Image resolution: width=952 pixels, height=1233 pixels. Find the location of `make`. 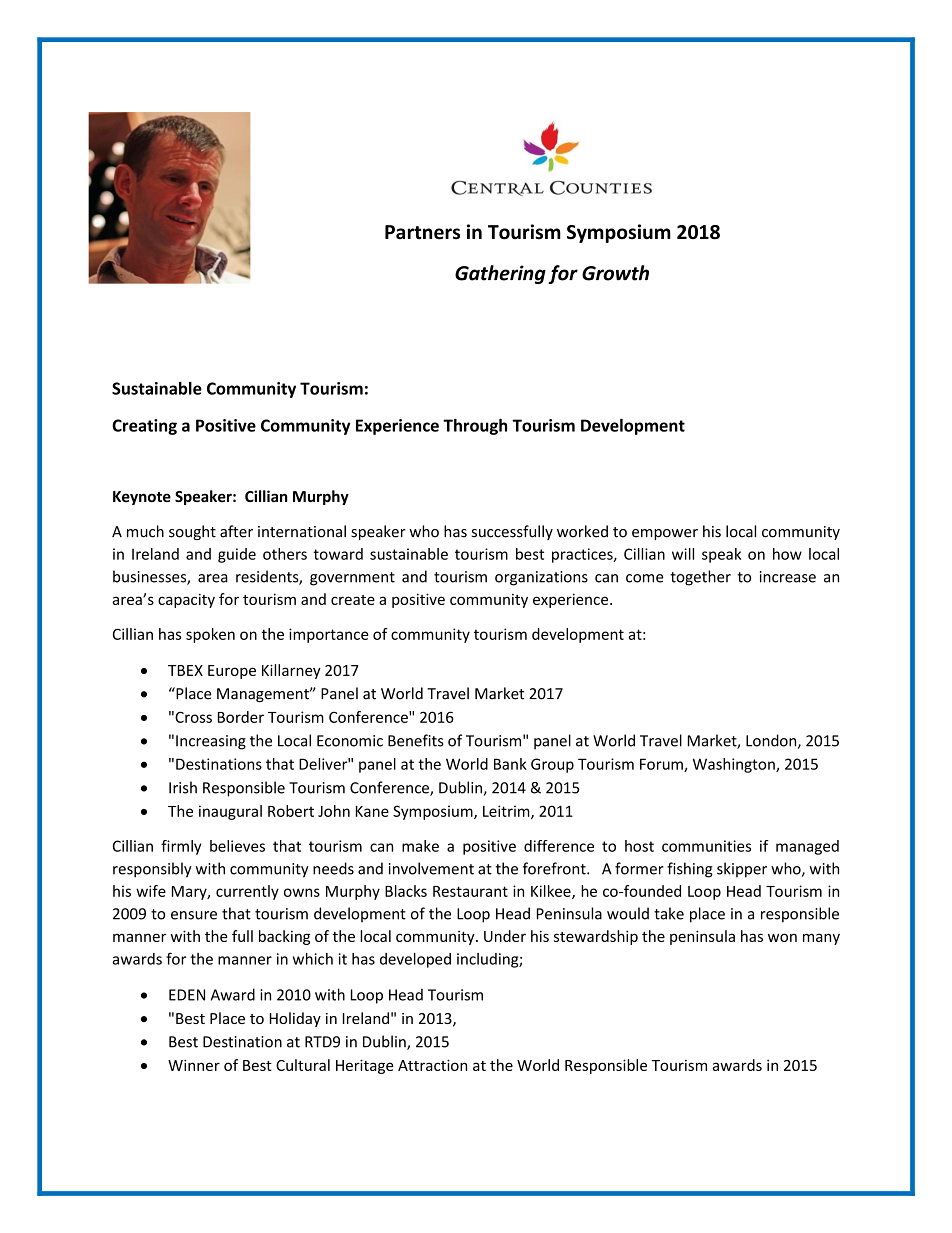

make is located at coordinates (420, 846).
